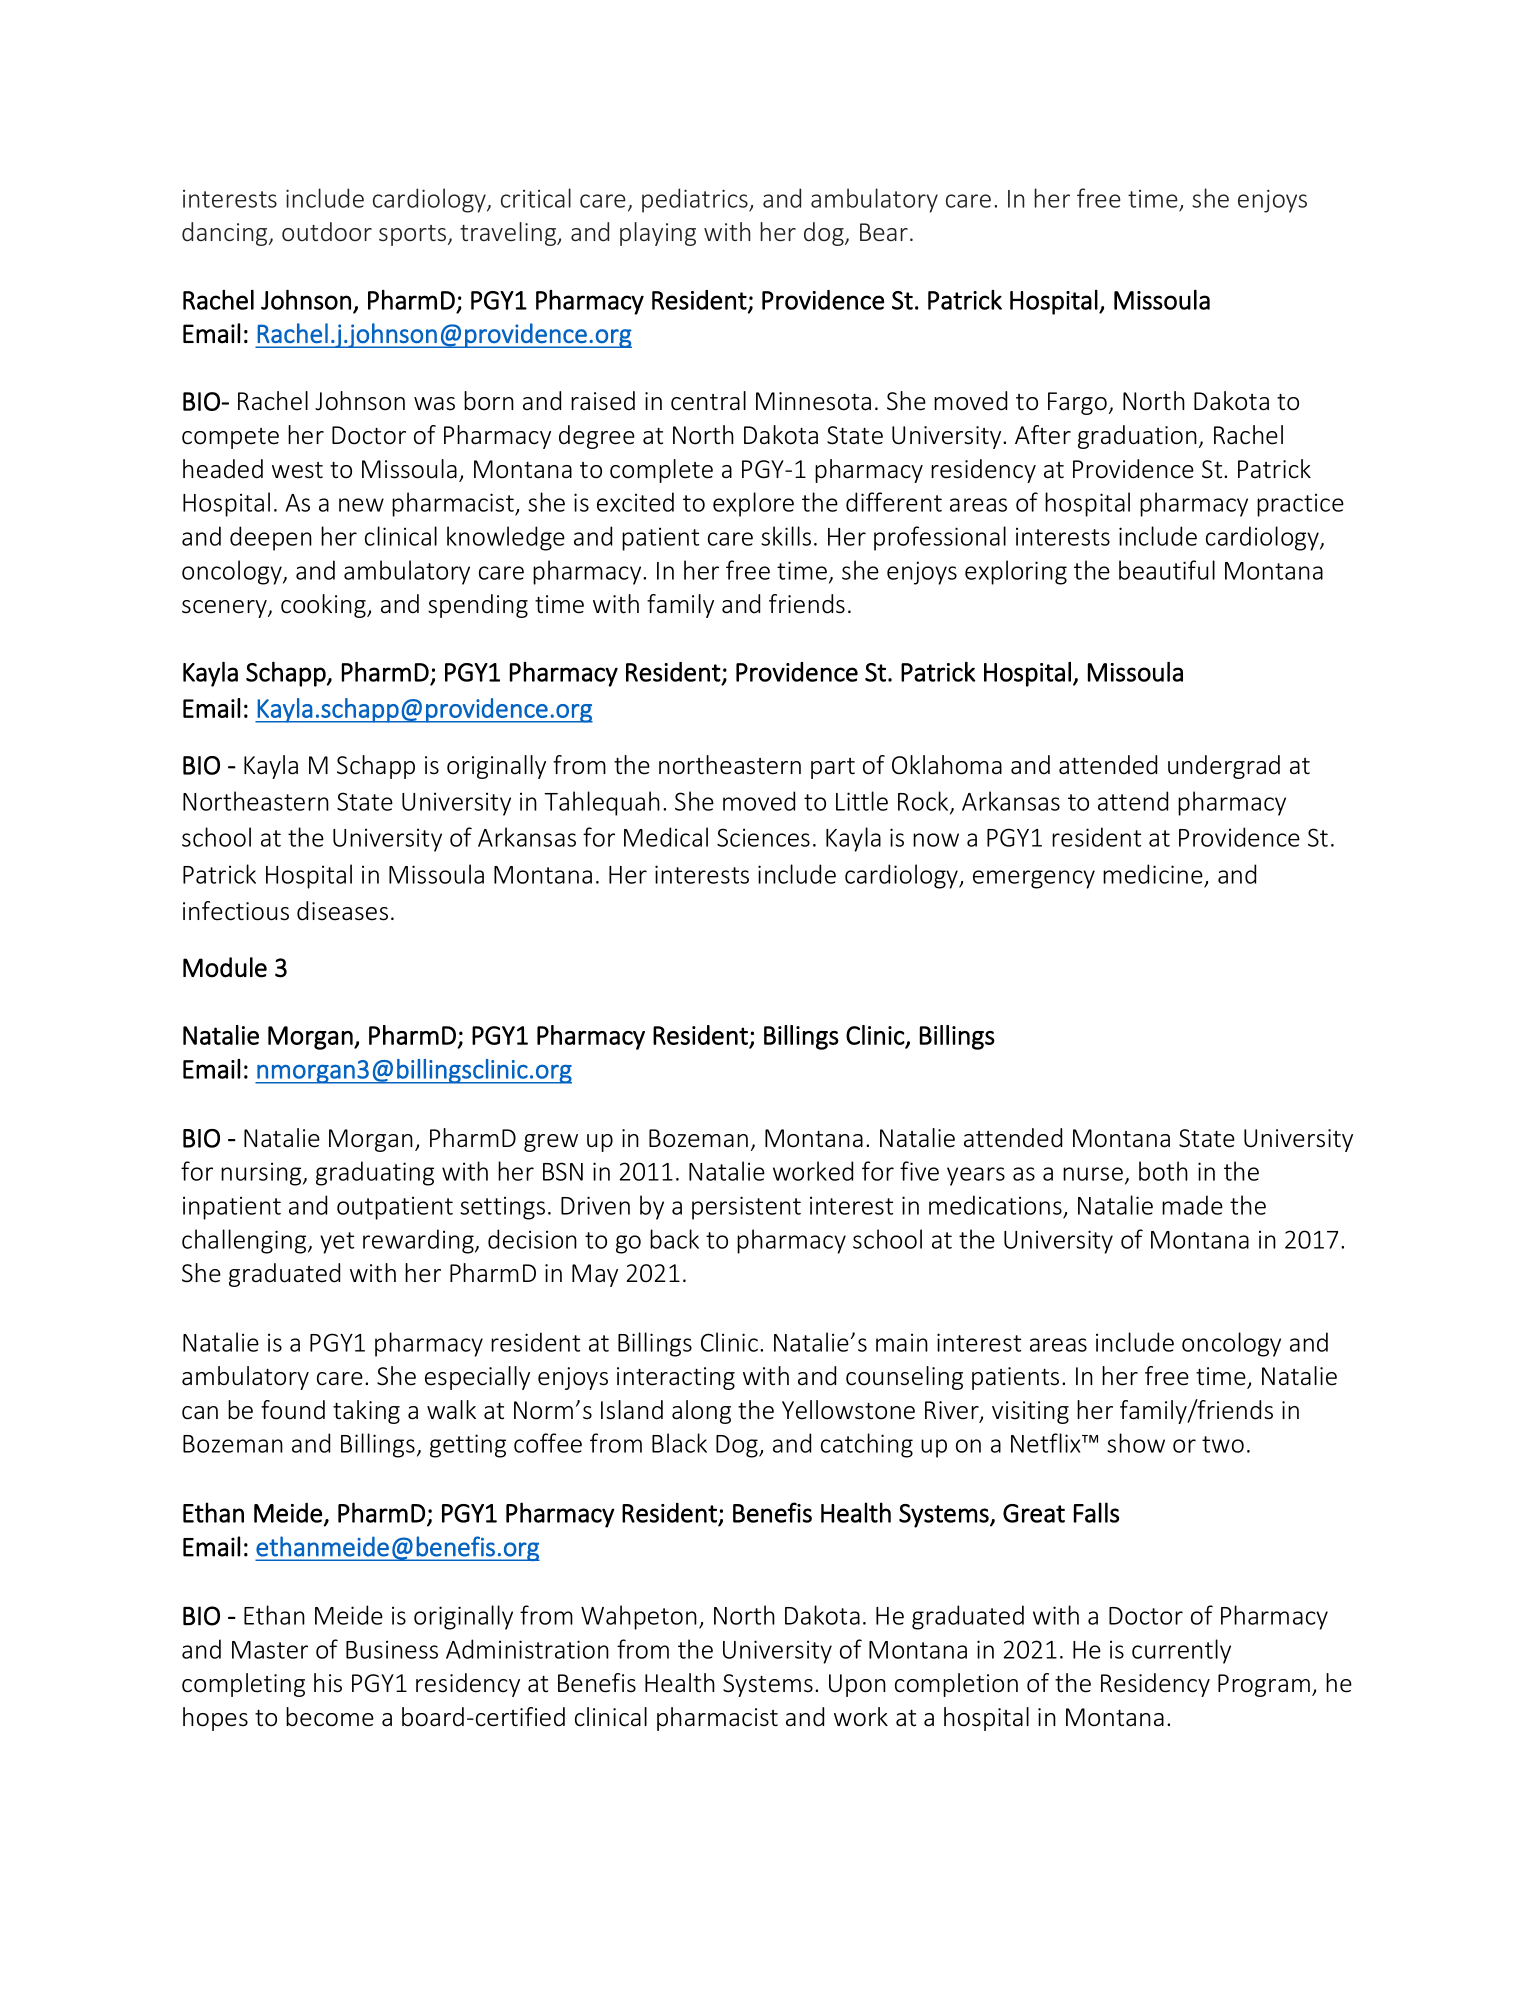  Describe the element at coordinates (696, 200) in the image. I see `pediatrics` at that location.
